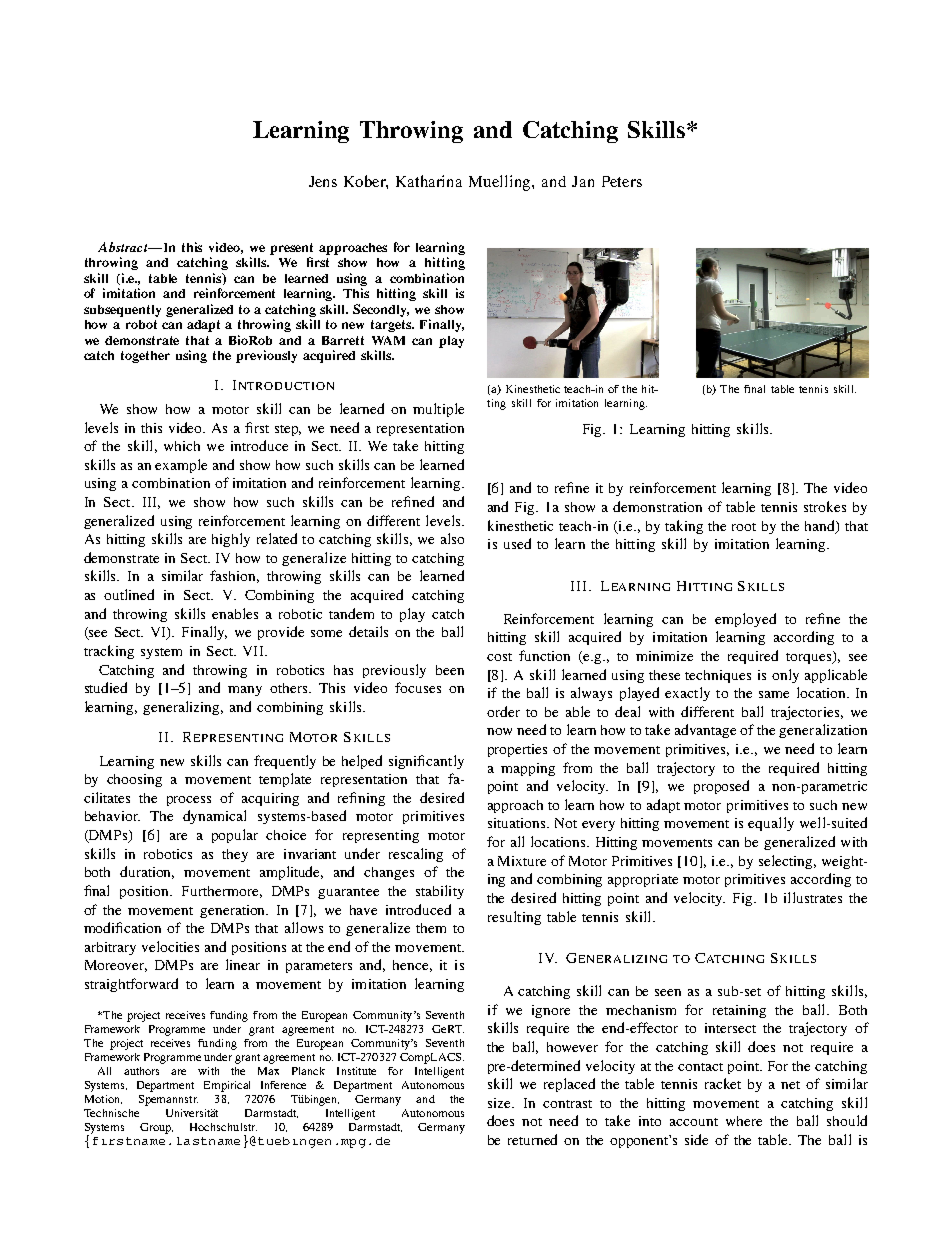 The image size is (952, 1233). I want to click on equally, so click(771, 824).
